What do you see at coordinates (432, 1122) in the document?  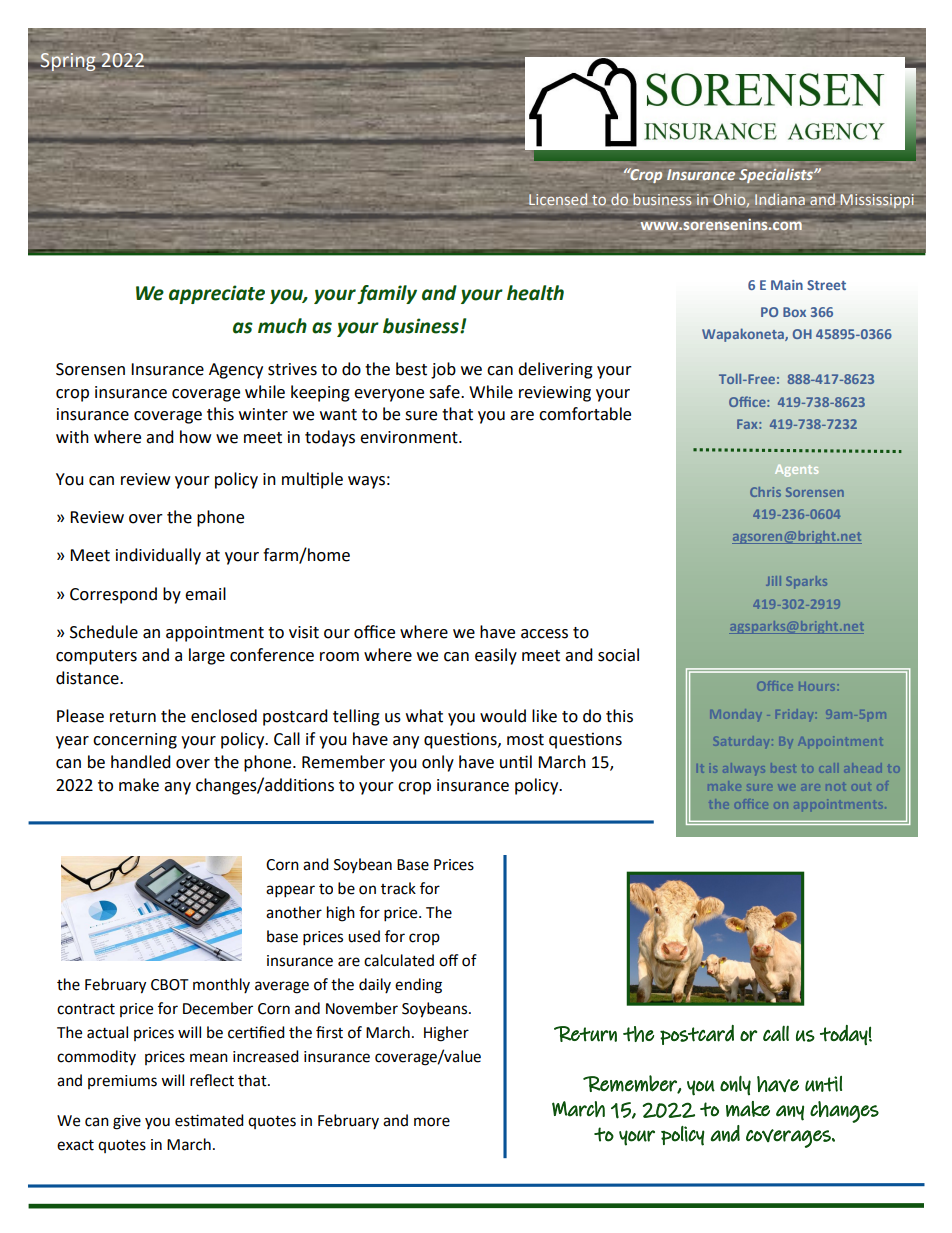 I see `more` at bounding box center [432, 1122].
